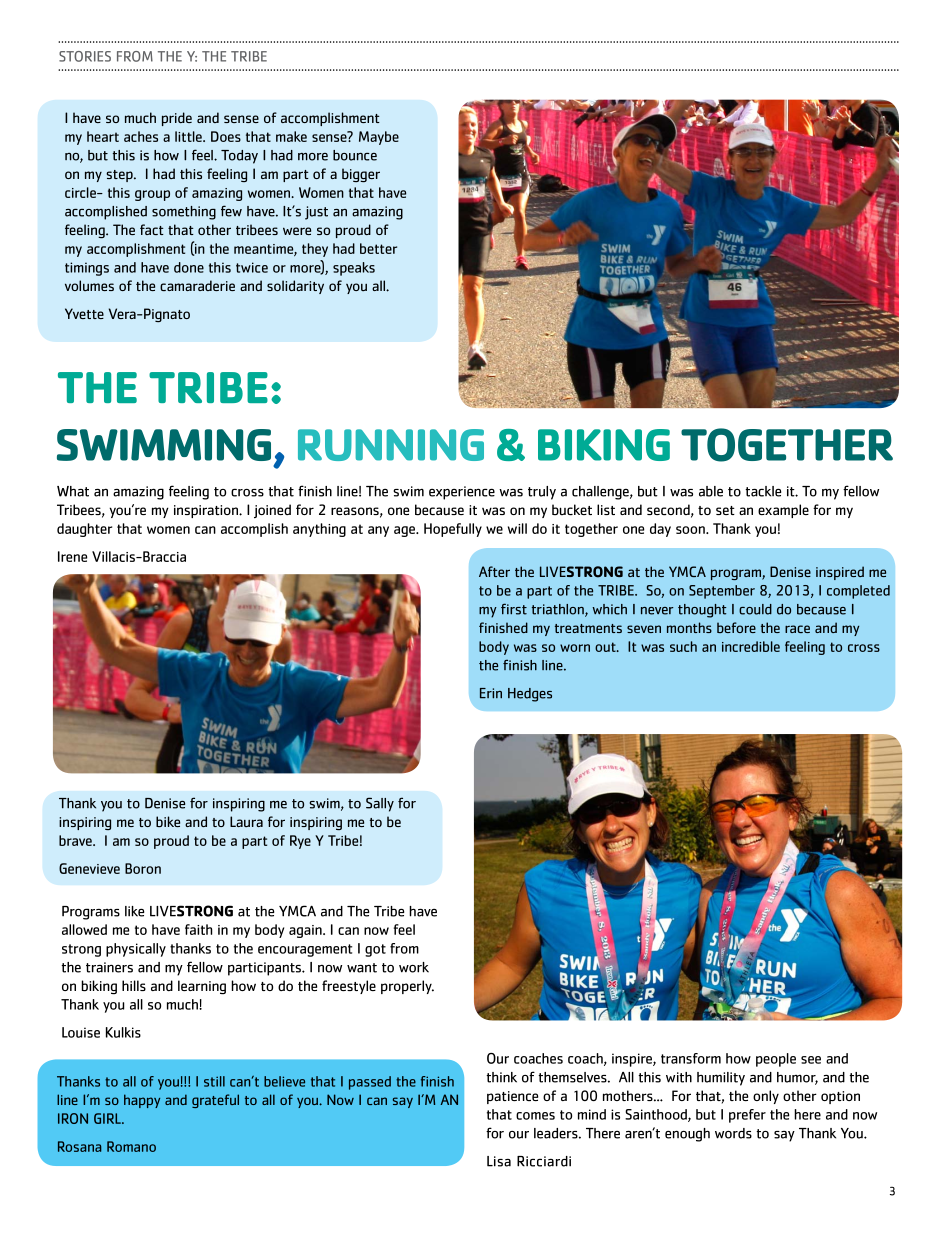  I want to click on bounce, so click(355, 155).
